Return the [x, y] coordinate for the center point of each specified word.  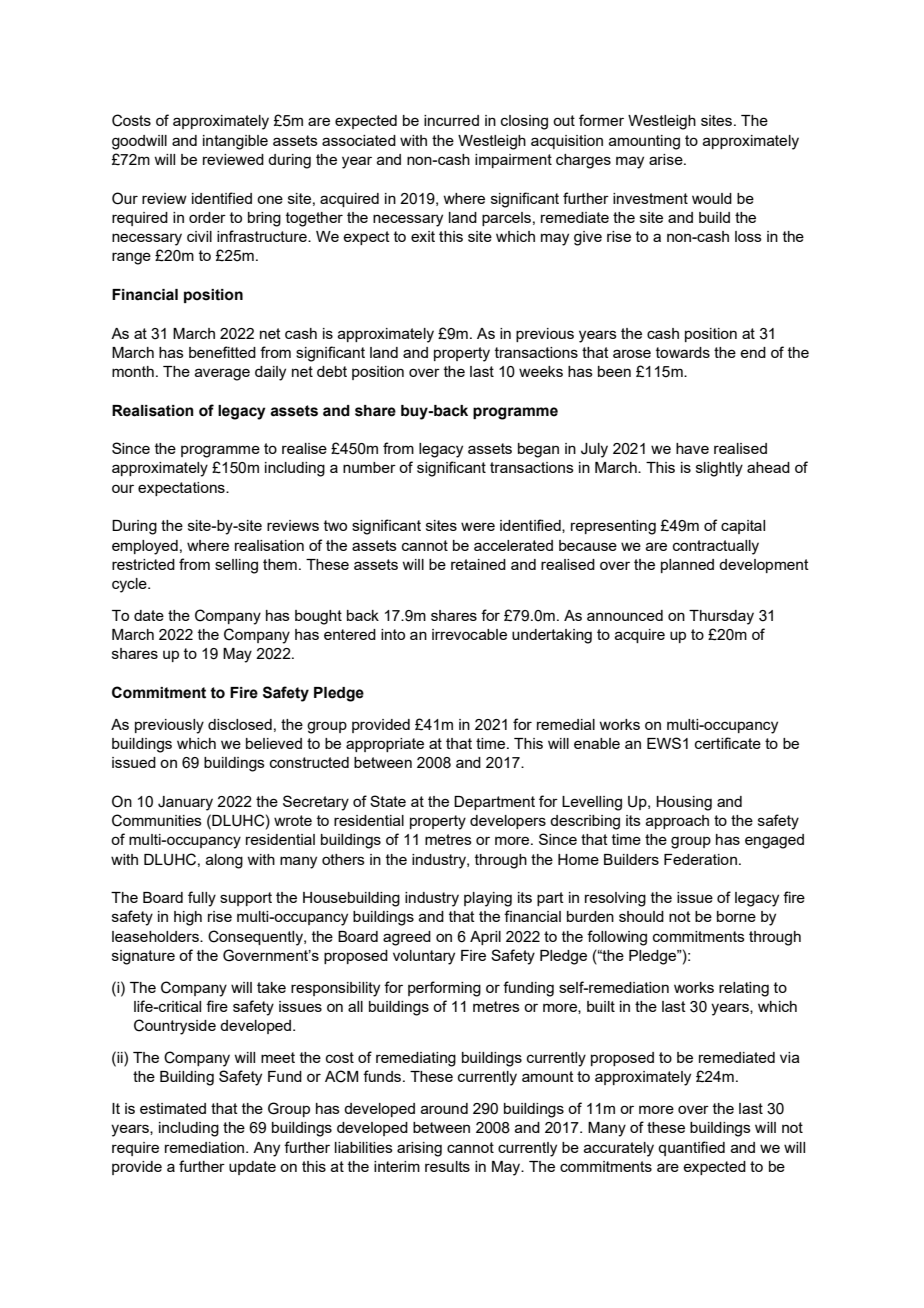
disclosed [240, 724]
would [712, 198]
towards [683, 352]
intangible [235, 142]
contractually [716, 547]
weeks [541, 371]
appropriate [385, 745]
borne [736, 916]
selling [236, 566]
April [485, 938]
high [188, 918]
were [478, 526]
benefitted [222, 352]
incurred [451, 120]
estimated [173, 1108]
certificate [728, 743]
